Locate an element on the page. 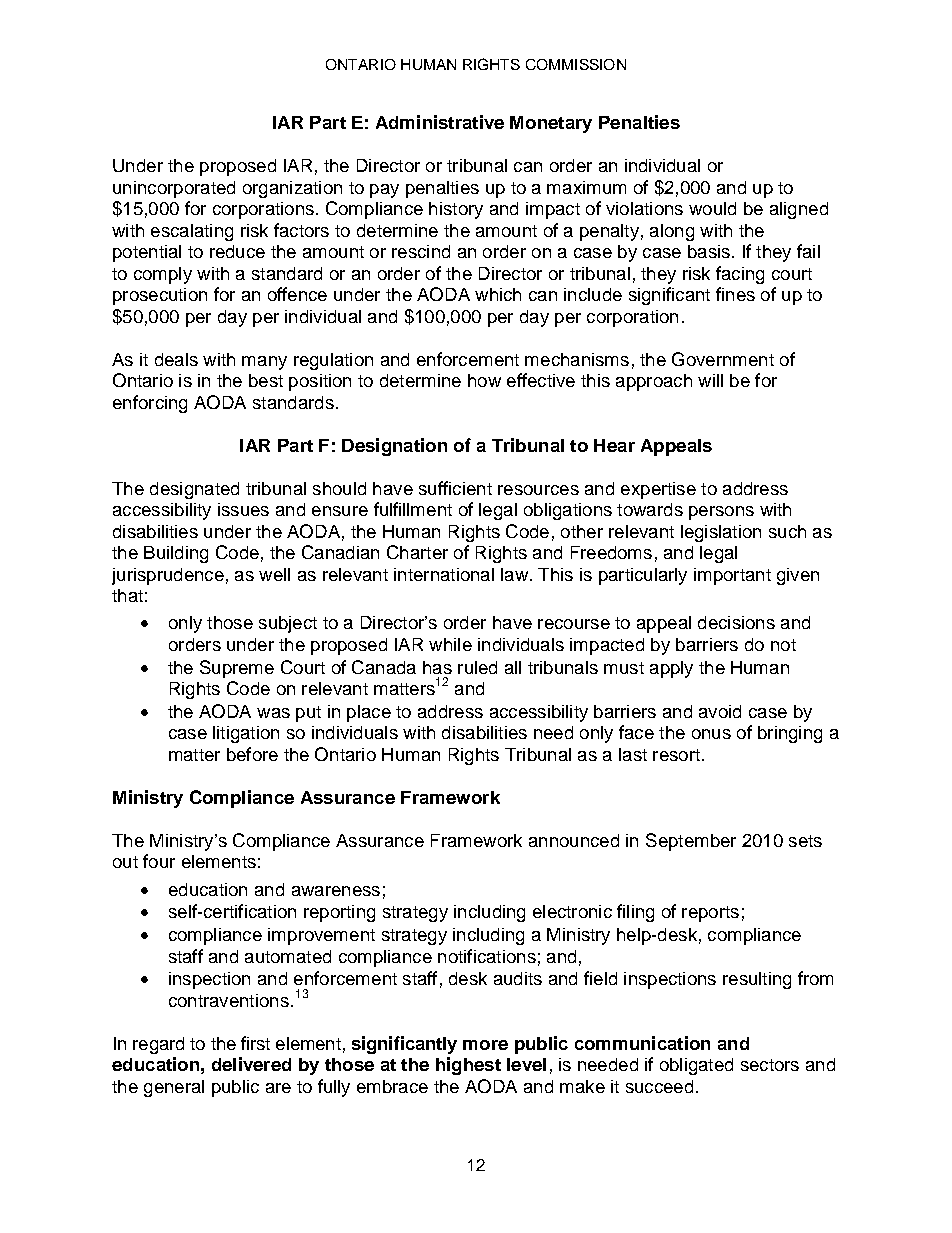 The height and width of the image is (1233, 952). international is located at coordinates (444, 574).
